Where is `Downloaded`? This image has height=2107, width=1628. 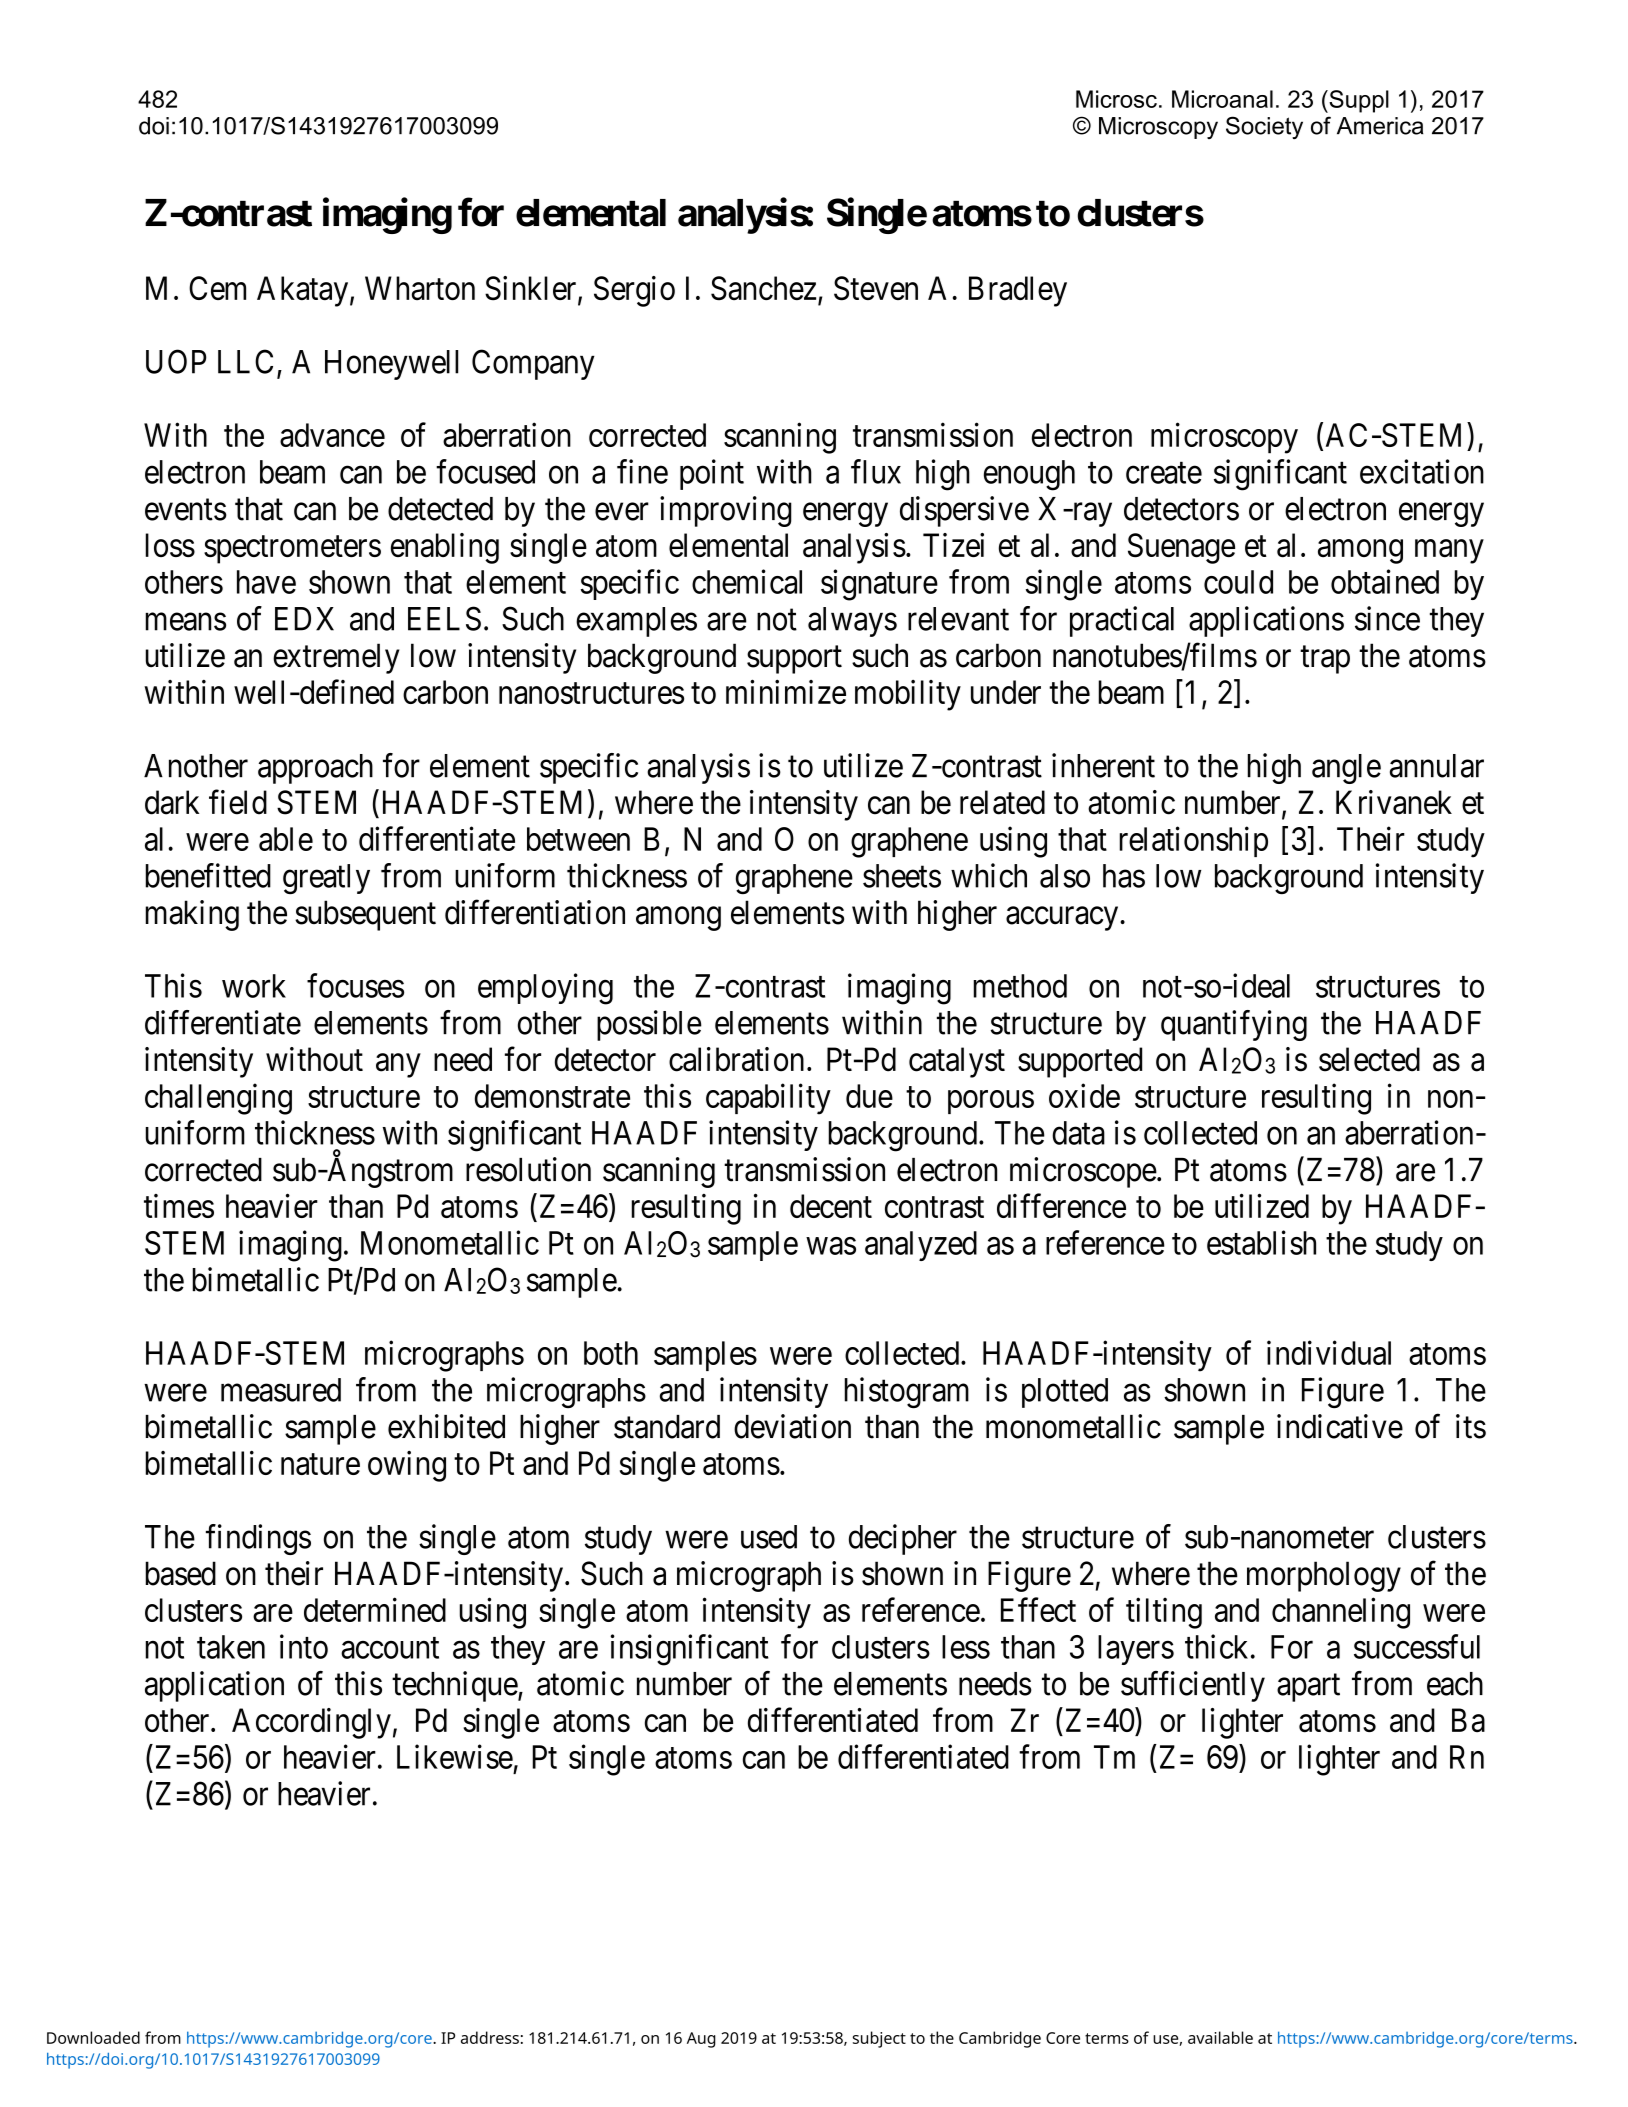 Downloaded is located at coordinates (93, 2037).
